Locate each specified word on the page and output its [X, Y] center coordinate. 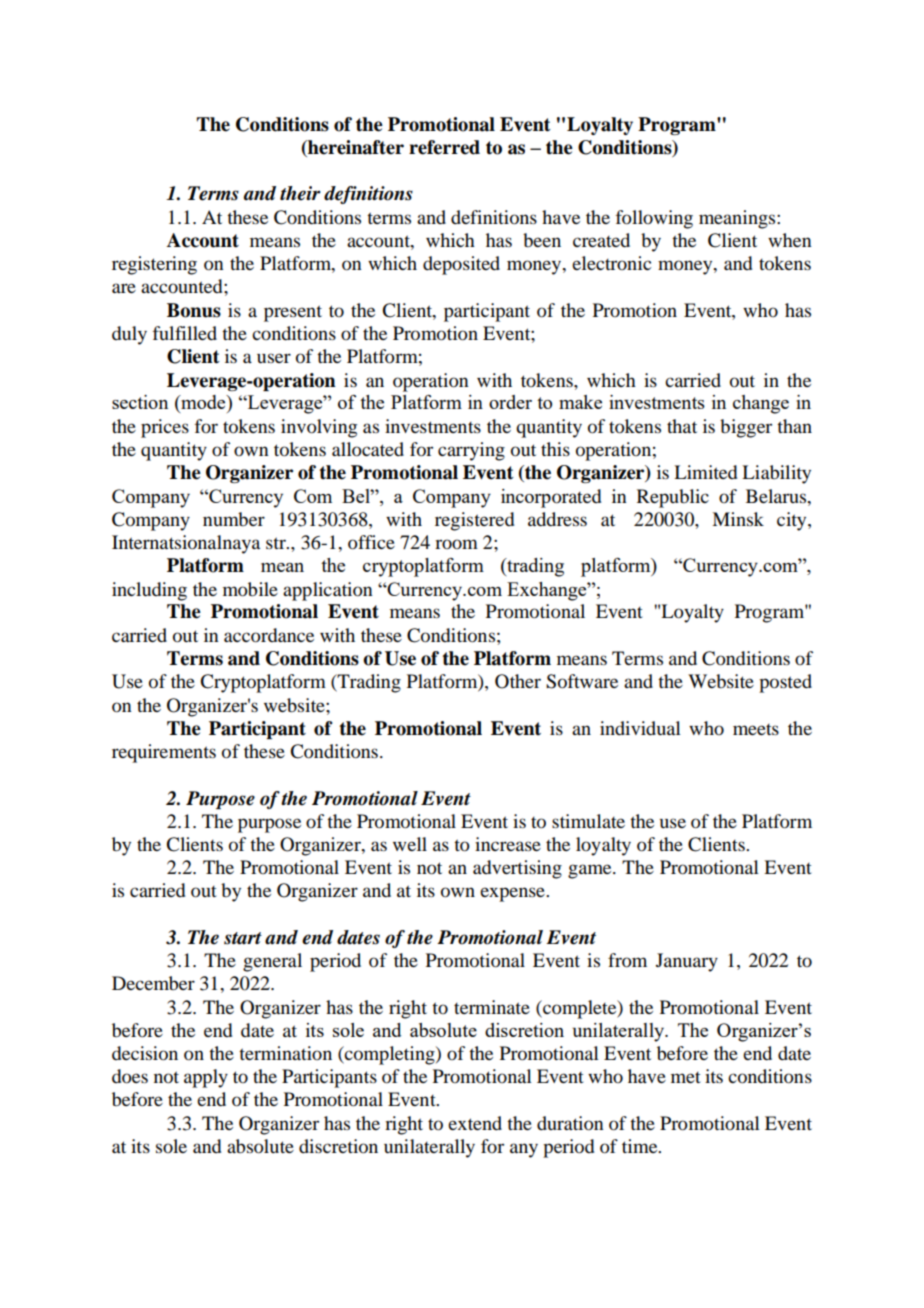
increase [508, 844]
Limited [705, 472]
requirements [164, 753]
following [654, 219]
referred [444, 147]
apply [206, 1078]
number [234, 519]
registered [474, 521]
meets [756, 729]
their [300, 193]
